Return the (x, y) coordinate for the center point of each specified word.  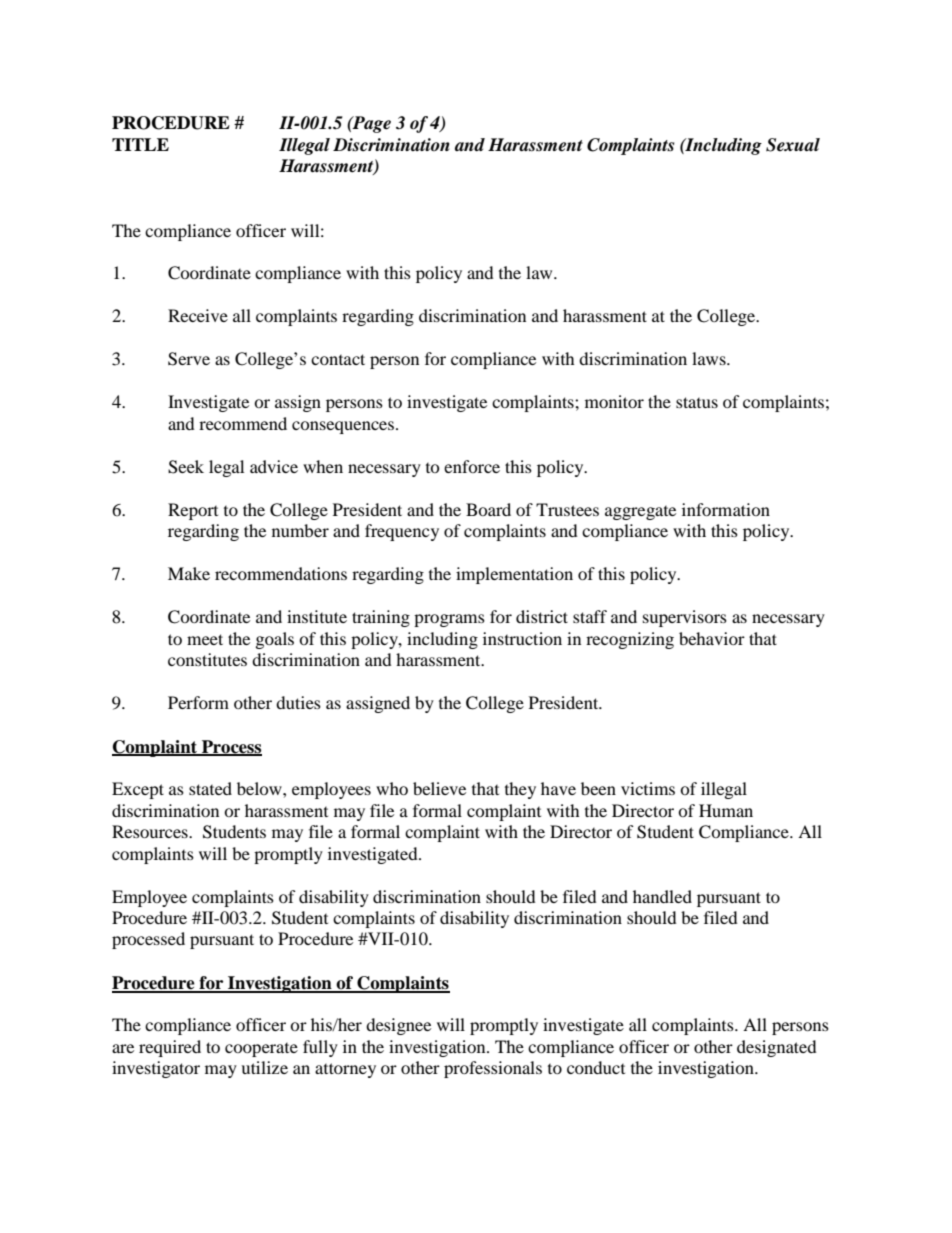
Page (371, 124)
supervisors (685, 618)
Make (189, 573)
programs (449, 620)
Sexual (793, 145)
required (170, 1048)
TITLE (140, 144)
